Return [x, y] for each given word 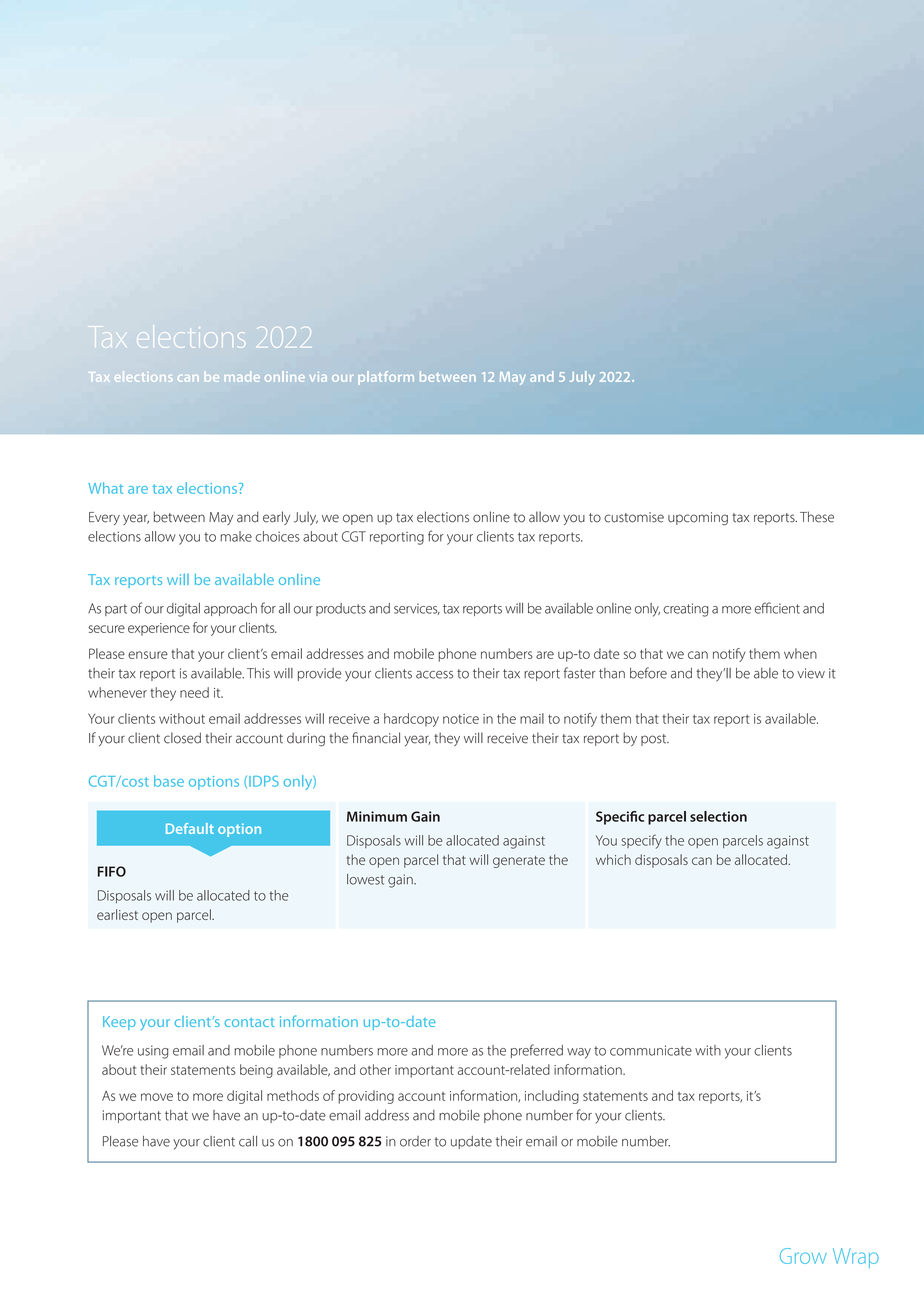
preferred [537, 1051]
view [811, 673]
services [417, 609]
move [157, 1097]
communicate [651, 1050]
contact [250, 1022]
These [817, 517]
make [236, 536]
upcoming [698, 518]
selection [718, 816]
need [194, 692]
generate [519, 862]
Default [190, 828]
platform [386, 378]
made [242, 376]
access [434, 675]
